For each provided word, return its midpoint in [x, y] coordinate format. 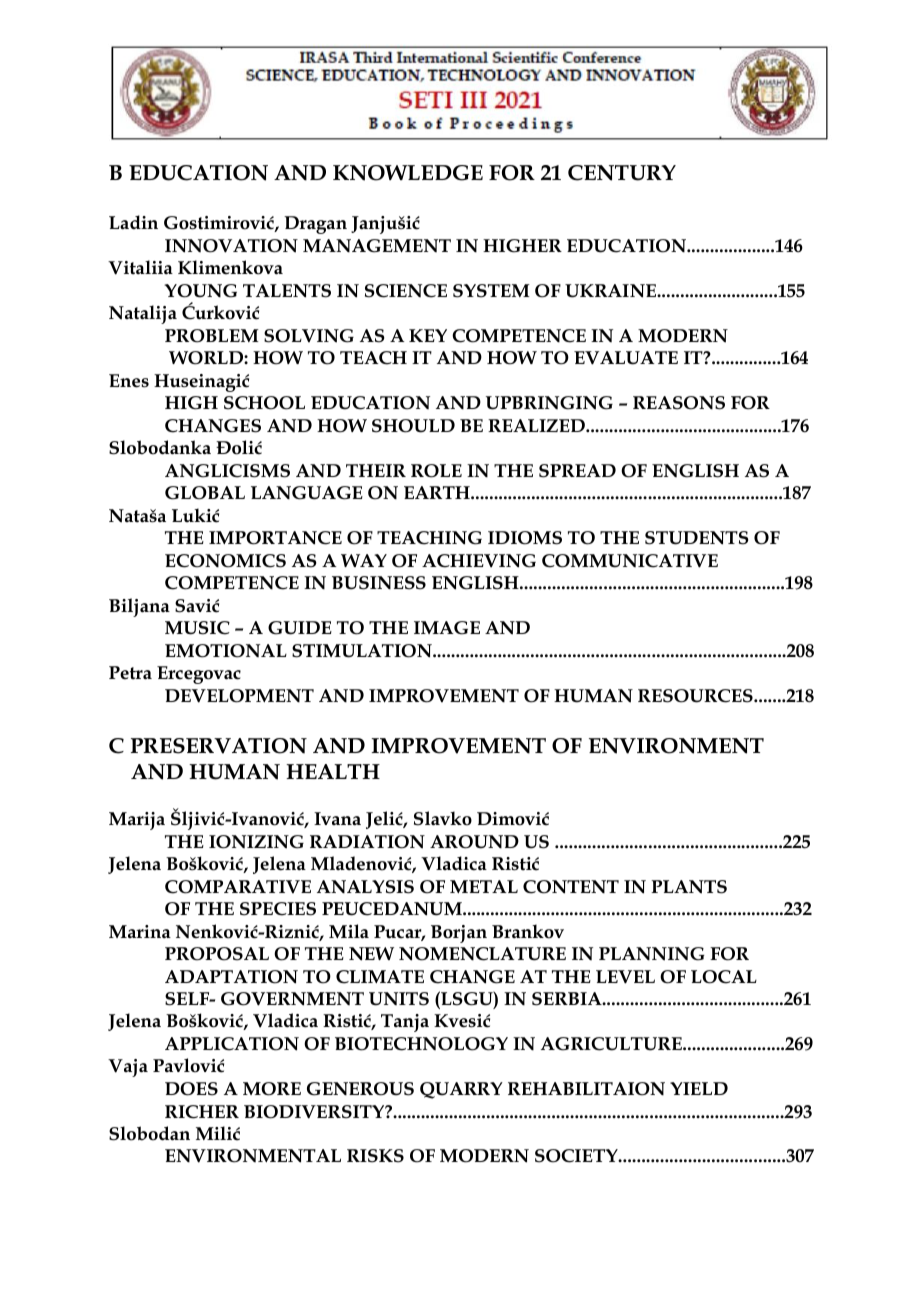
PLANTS [689, 887]
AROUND [474, 842]
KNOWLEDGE [408, 173]
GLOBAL [205, 493]
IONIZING [256, 842]
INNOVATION [231, 246]
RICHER [202, 1112]
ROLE [436, 471]
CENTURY [622, 173]
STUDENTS [697, 538]
